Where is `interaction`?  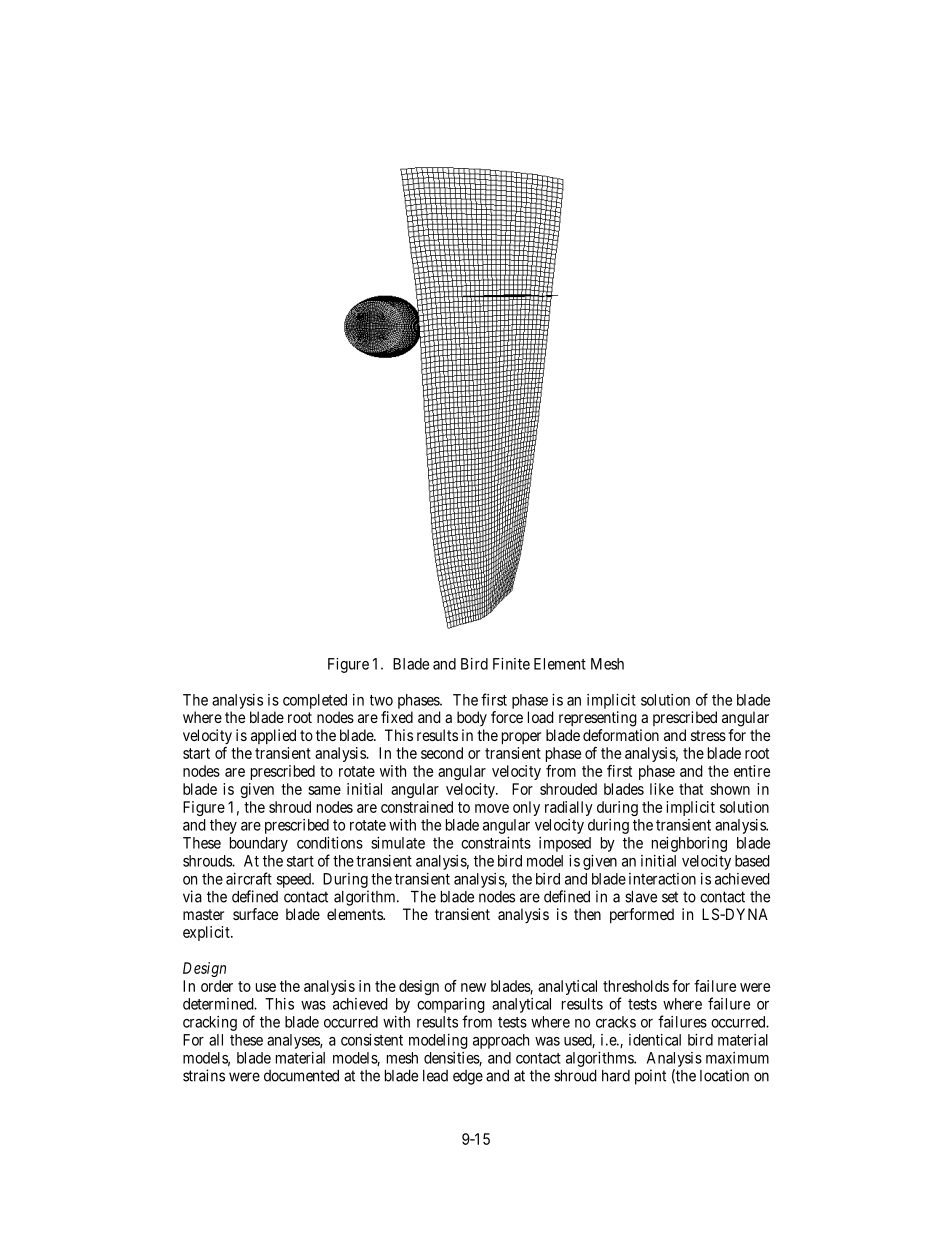
interaction is located at coordinates (662, 879).
